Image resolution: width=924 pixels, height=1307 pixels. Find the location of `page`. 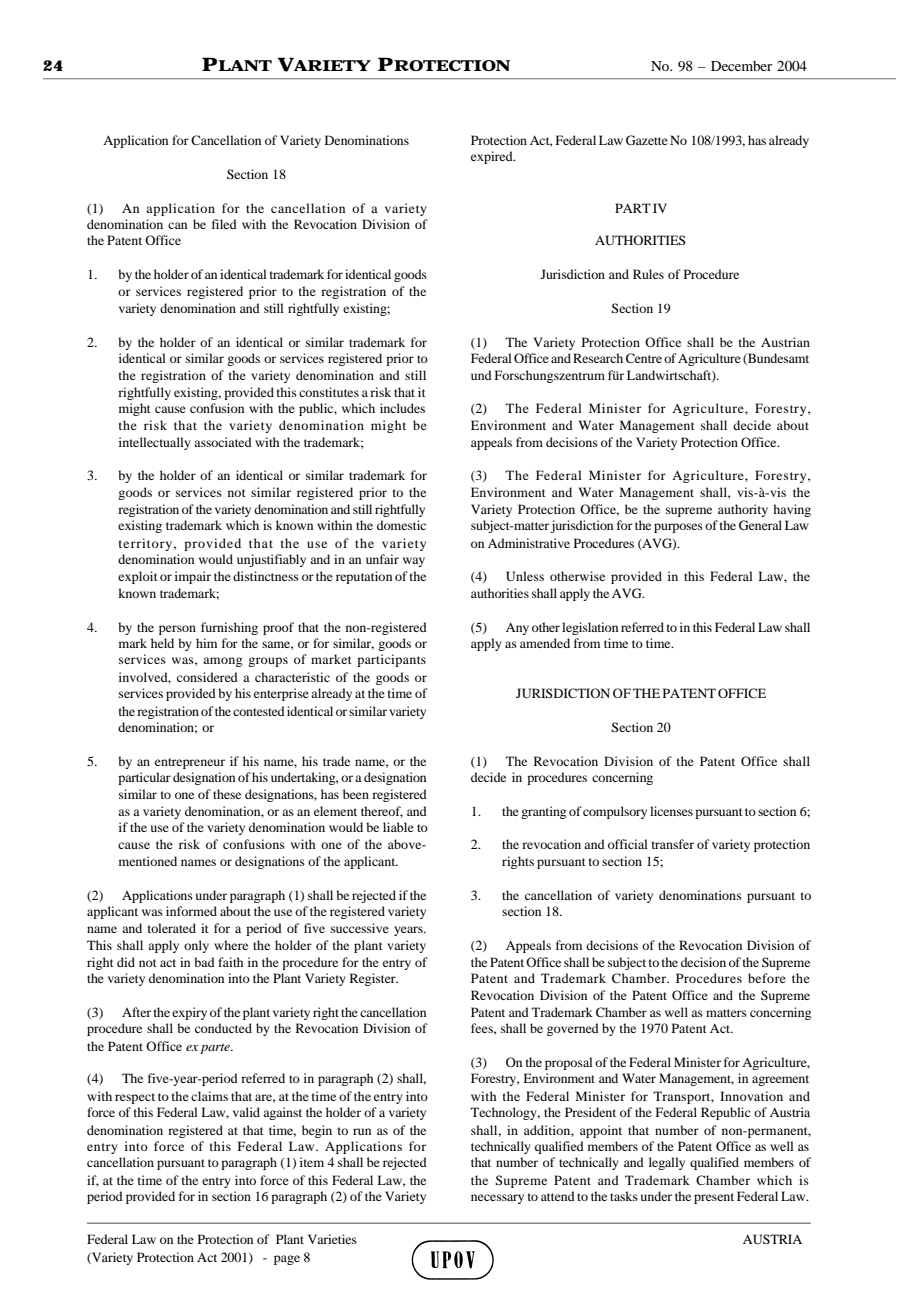

page is located at coordinates (287, 1260).
